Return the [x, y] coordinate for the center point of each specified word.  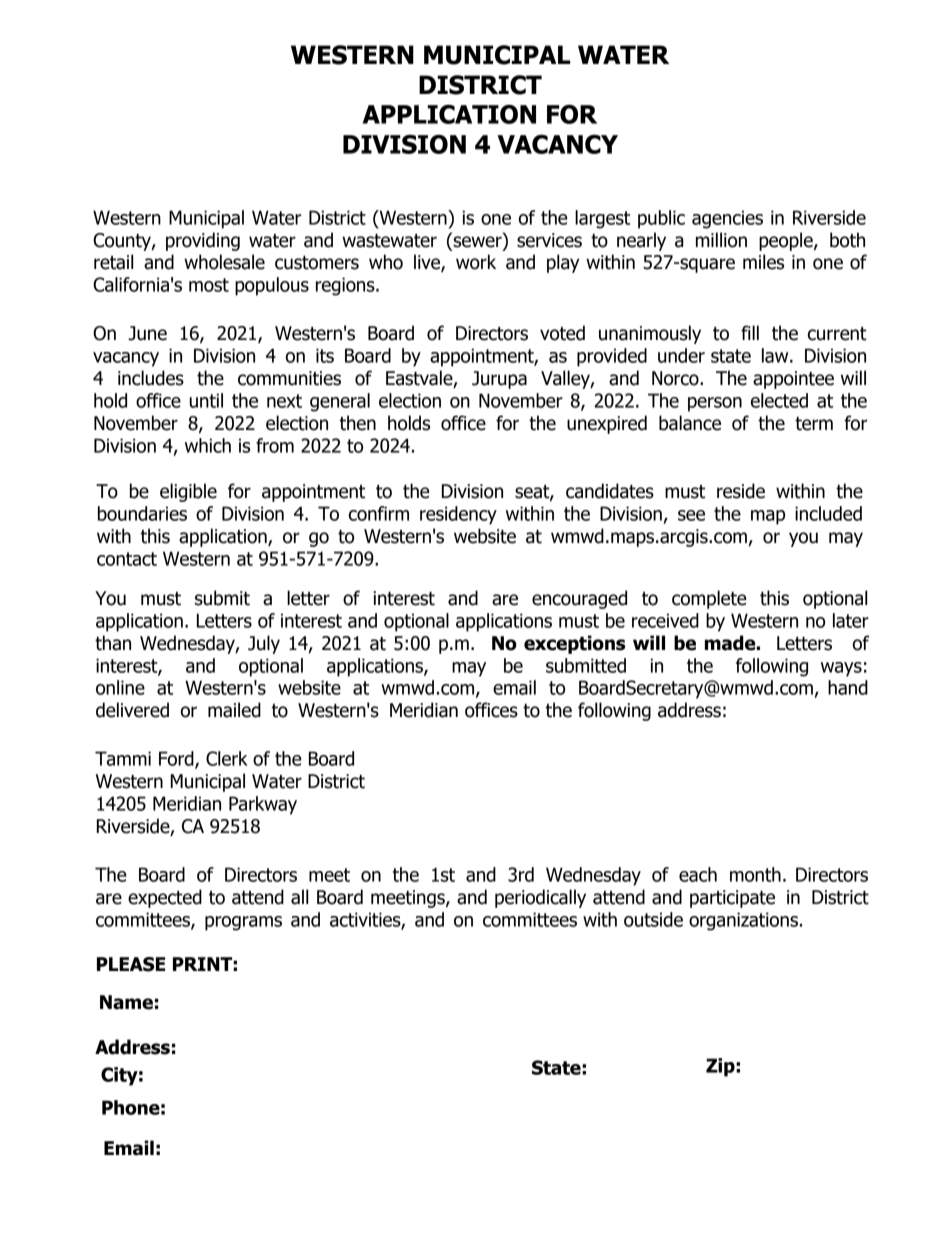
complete [709, 599]
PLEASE [131, 964]
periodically [540, 898]
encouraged [579, 599]
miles [763, 262]
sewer [477, 242]
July [264, 644]
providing [203, 241]
